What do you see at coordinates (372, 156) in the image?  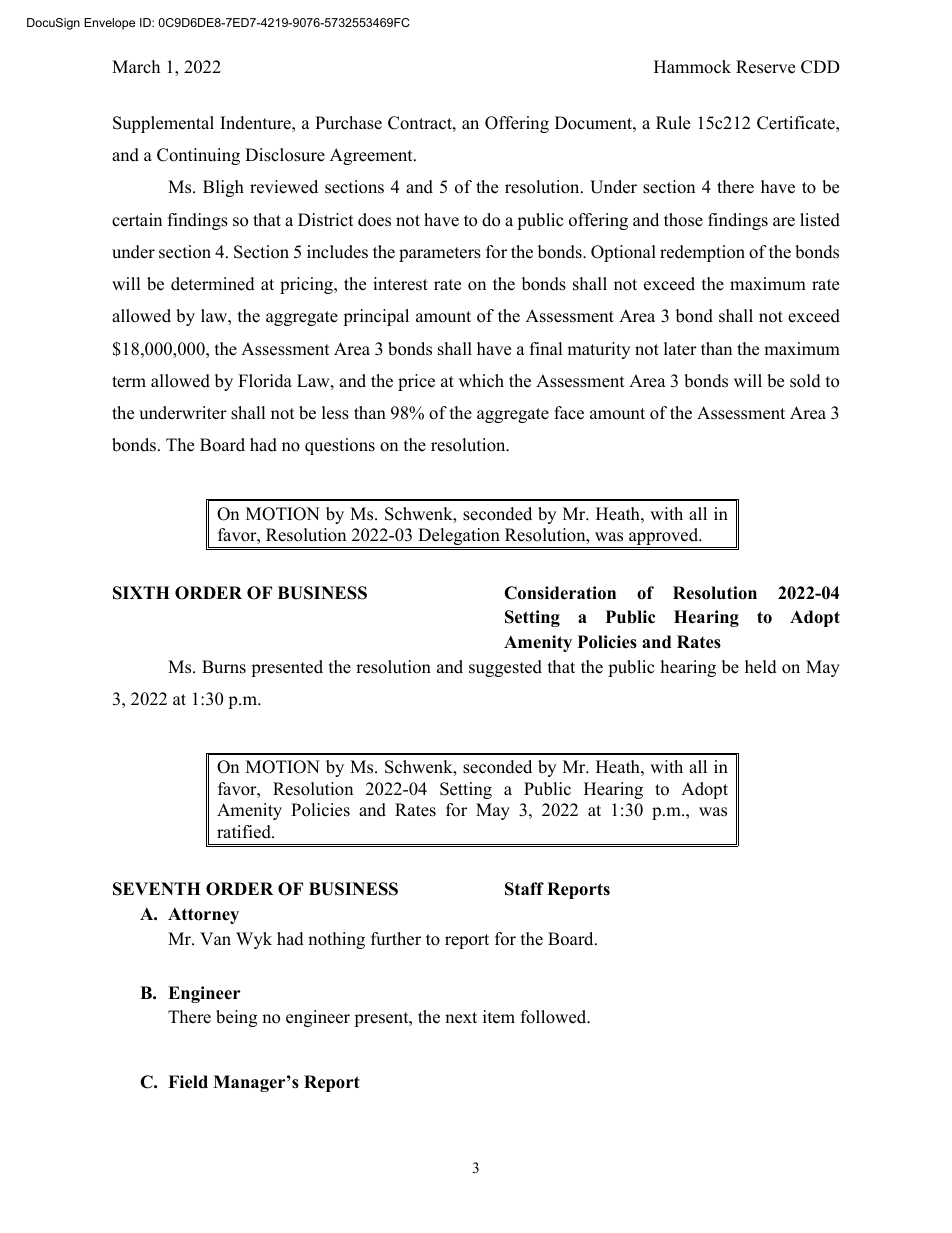 I see `Agreement` at bounding box center [372, 156].
